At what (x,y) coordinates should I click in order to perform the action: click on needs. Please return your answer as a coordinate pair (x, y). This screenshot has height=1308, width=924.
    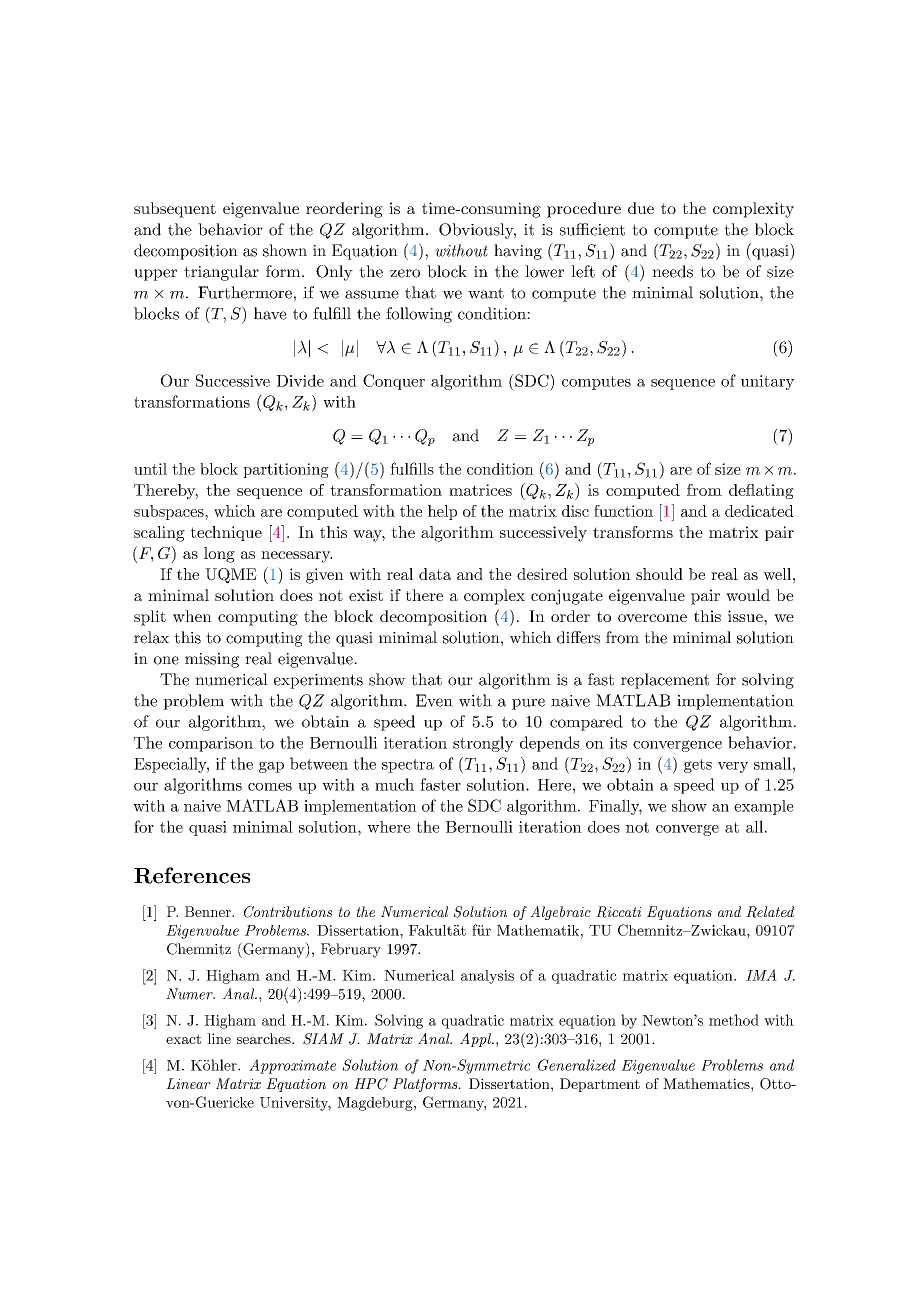
    Looking at the image, I should click on (672, 271).
